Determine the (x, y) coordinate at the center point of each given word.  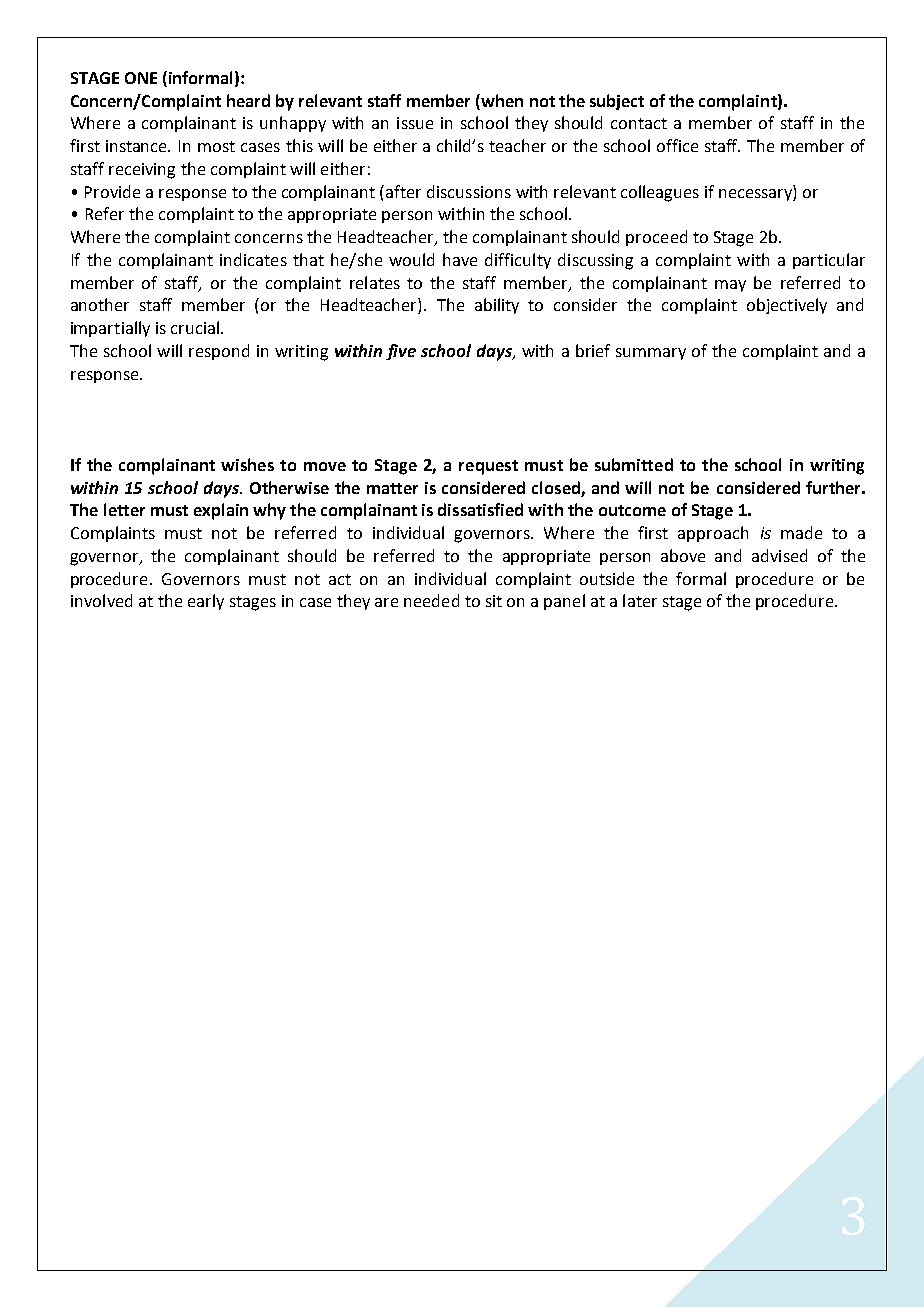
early (206, 602)
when (501, 100)
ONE (141, 78)
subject (617, 102)
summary (651, 354)
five (401, 352)
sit (494, 601)
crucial (196, 327)
